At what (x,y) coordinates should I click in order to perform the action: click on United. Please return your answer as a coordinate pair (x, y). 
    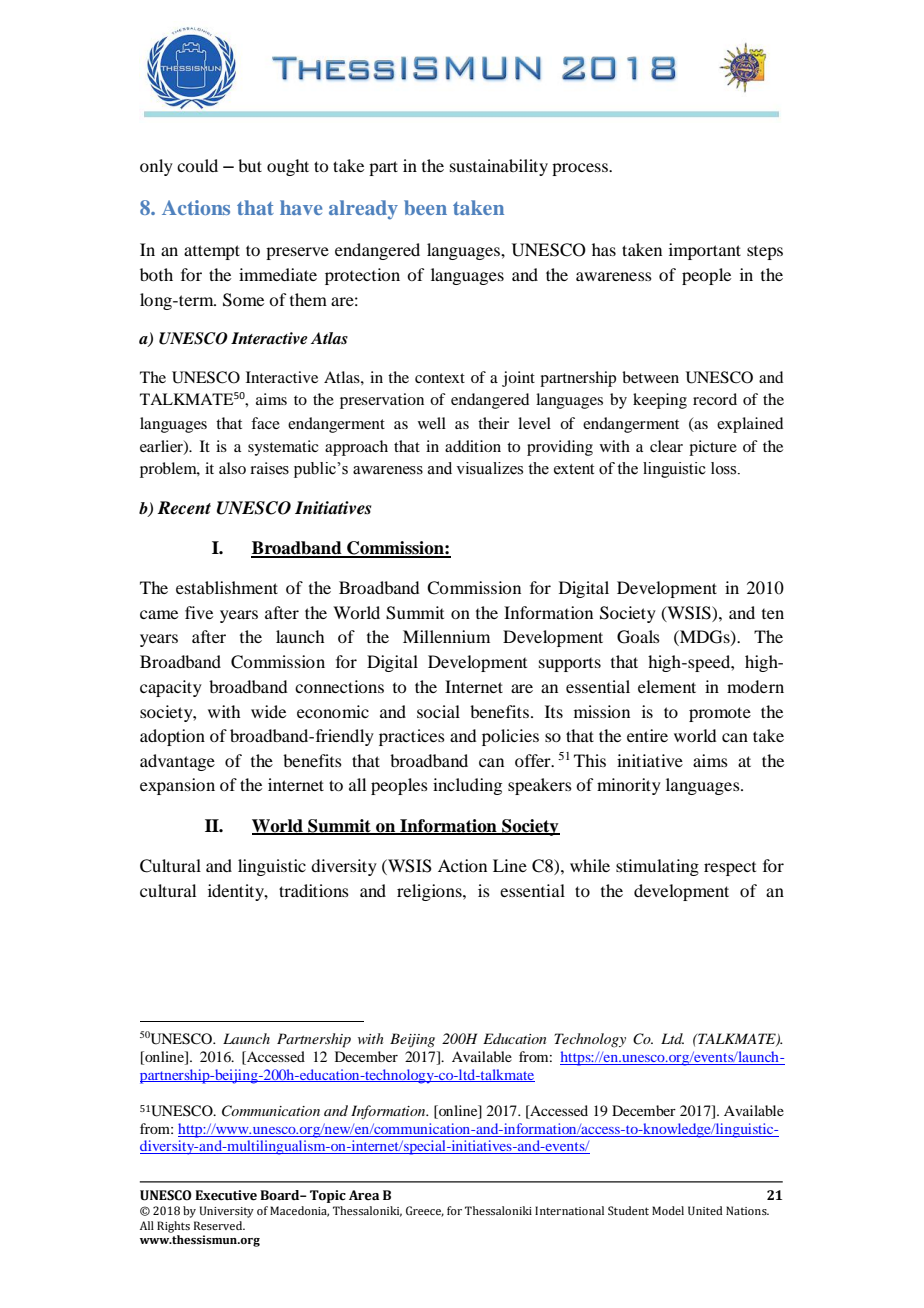
    Looking at the image, I should click on (705, 1210).
